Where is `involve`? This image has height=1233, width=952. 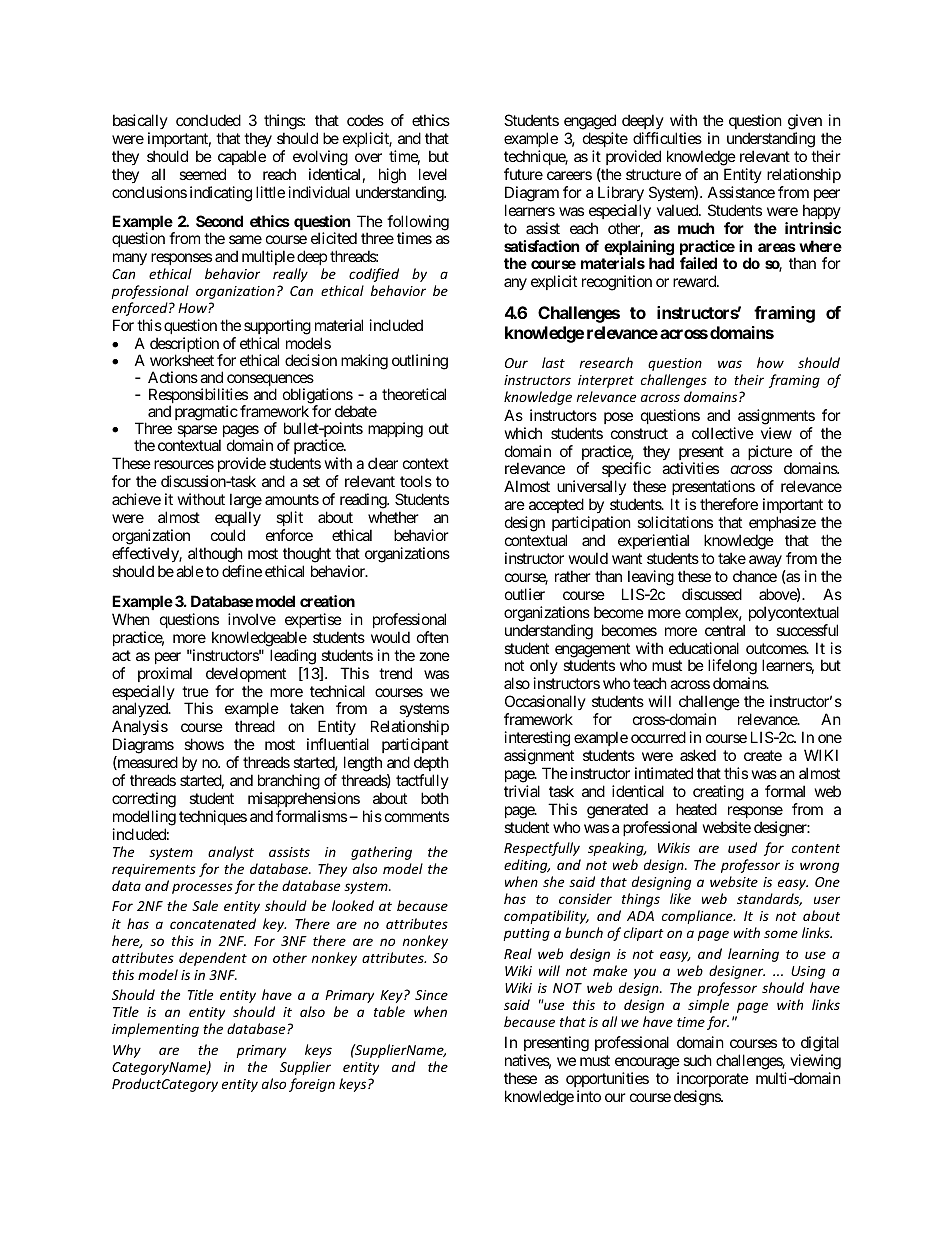
involve is located at coordinates (252, 619).
